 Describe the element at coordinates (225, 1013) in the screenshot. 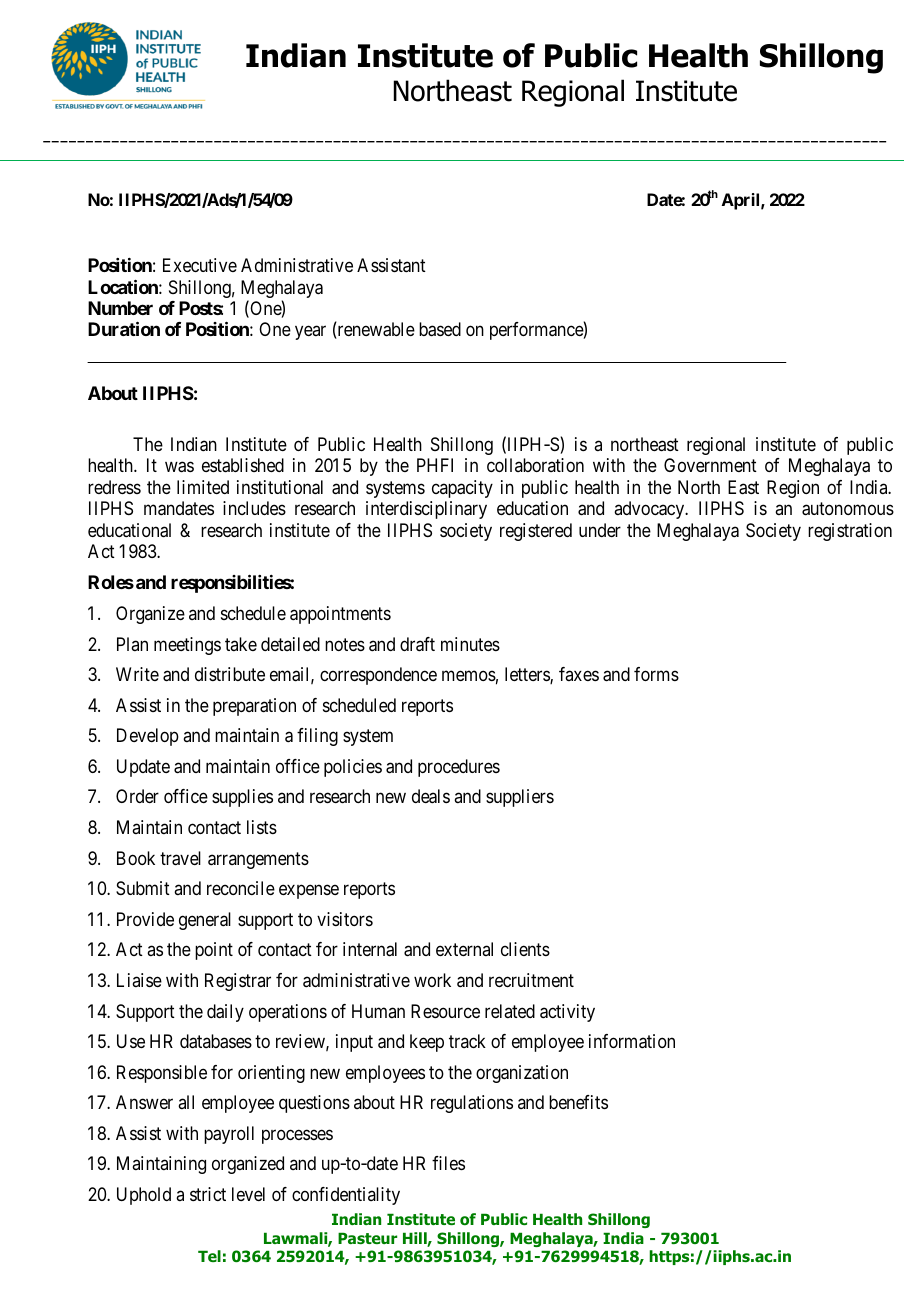

I see `daily` at that location.
